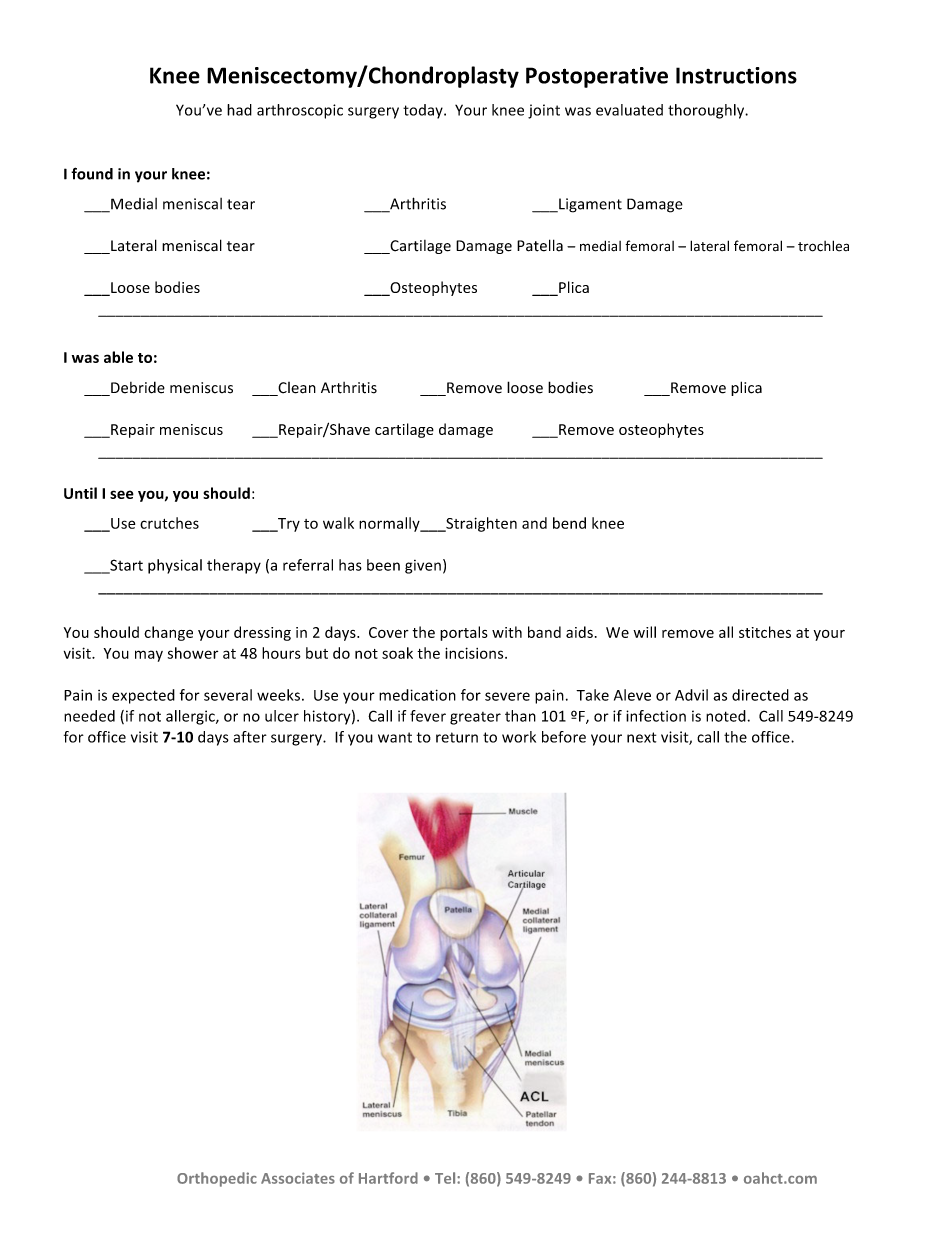  I want to click on Instructions, so click(736, 75).
